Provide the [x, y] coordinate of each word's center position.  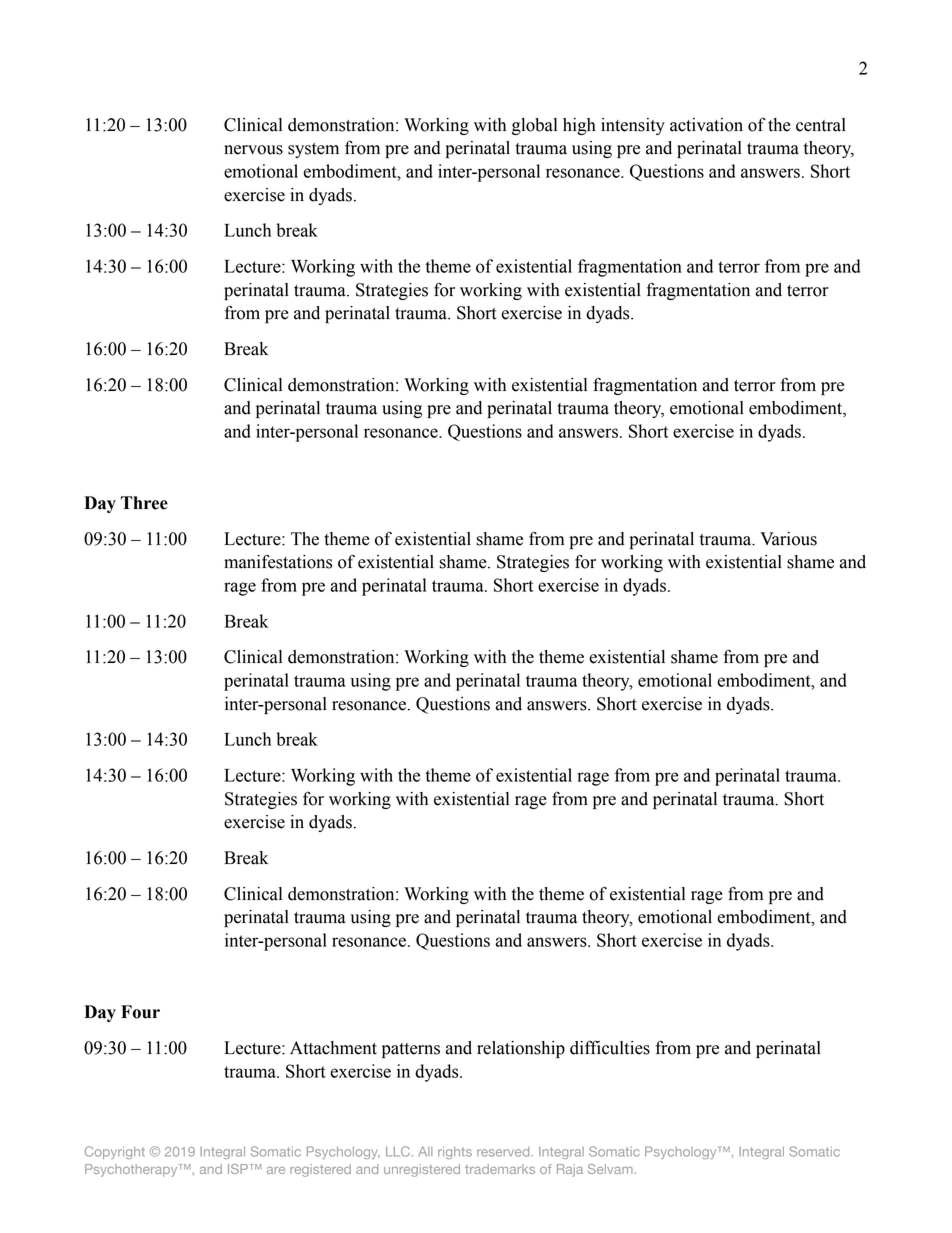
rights [455, 1153]
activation [706, 125]
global [534, 126]
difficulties [610, 1047]
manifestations [278, 561]
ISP [238, 1169]
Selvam [611, 1169]
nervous [253, 150]
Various [788, 539]
